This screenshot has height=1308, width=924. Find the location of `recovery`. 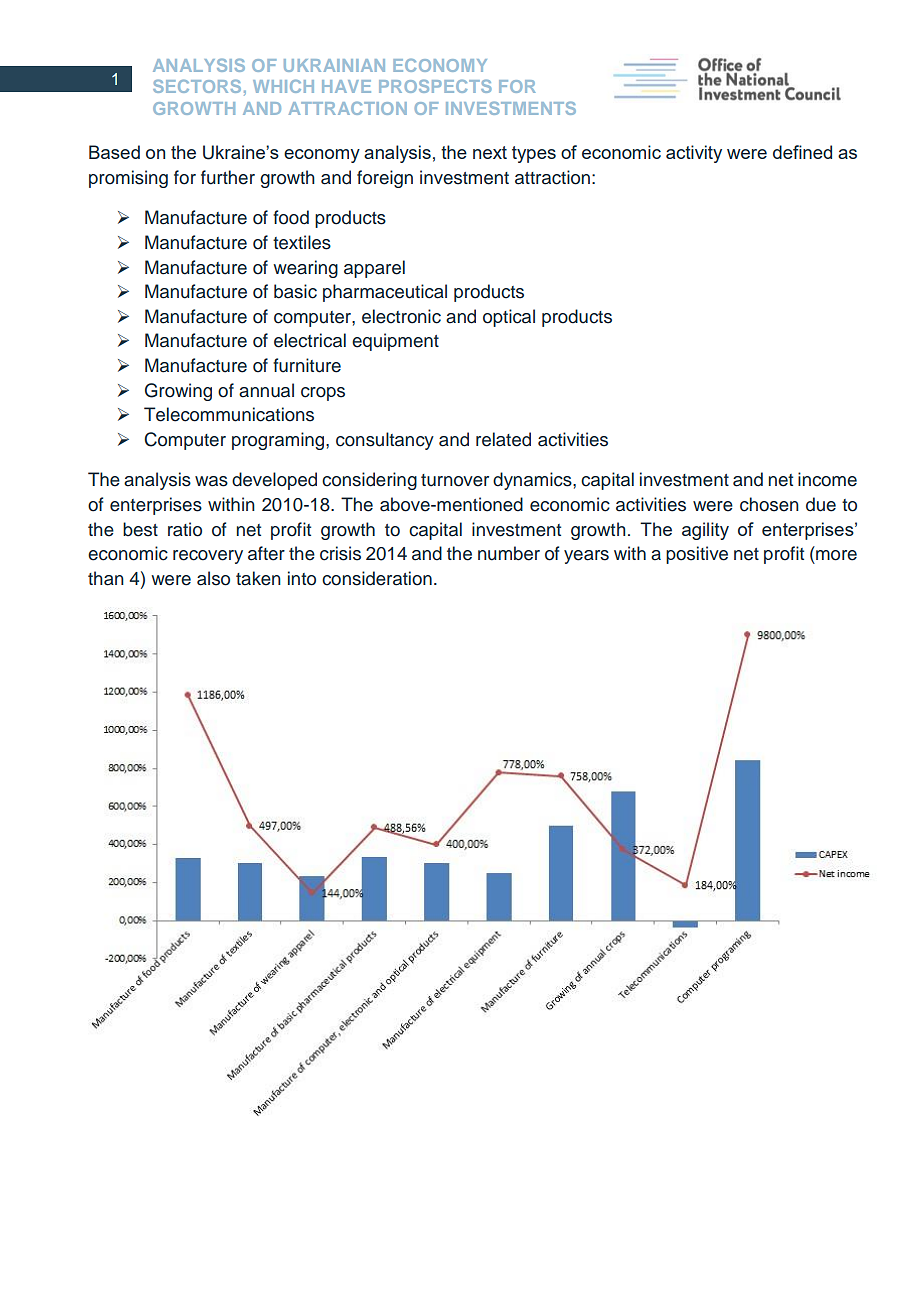

recovery is located at coordinates (208, 557).
